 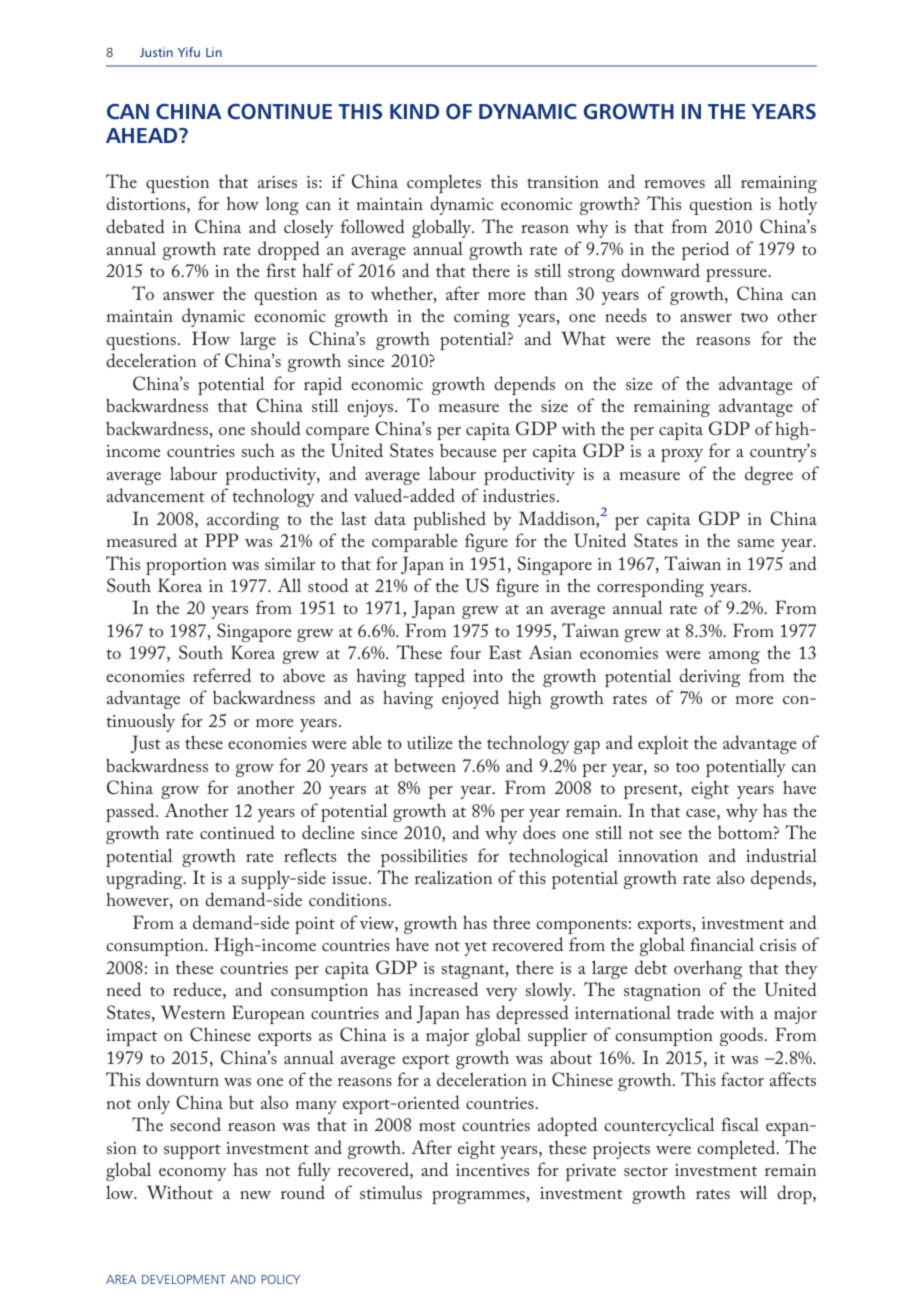 I want to click on overhang, so click(x=708, y=970).
